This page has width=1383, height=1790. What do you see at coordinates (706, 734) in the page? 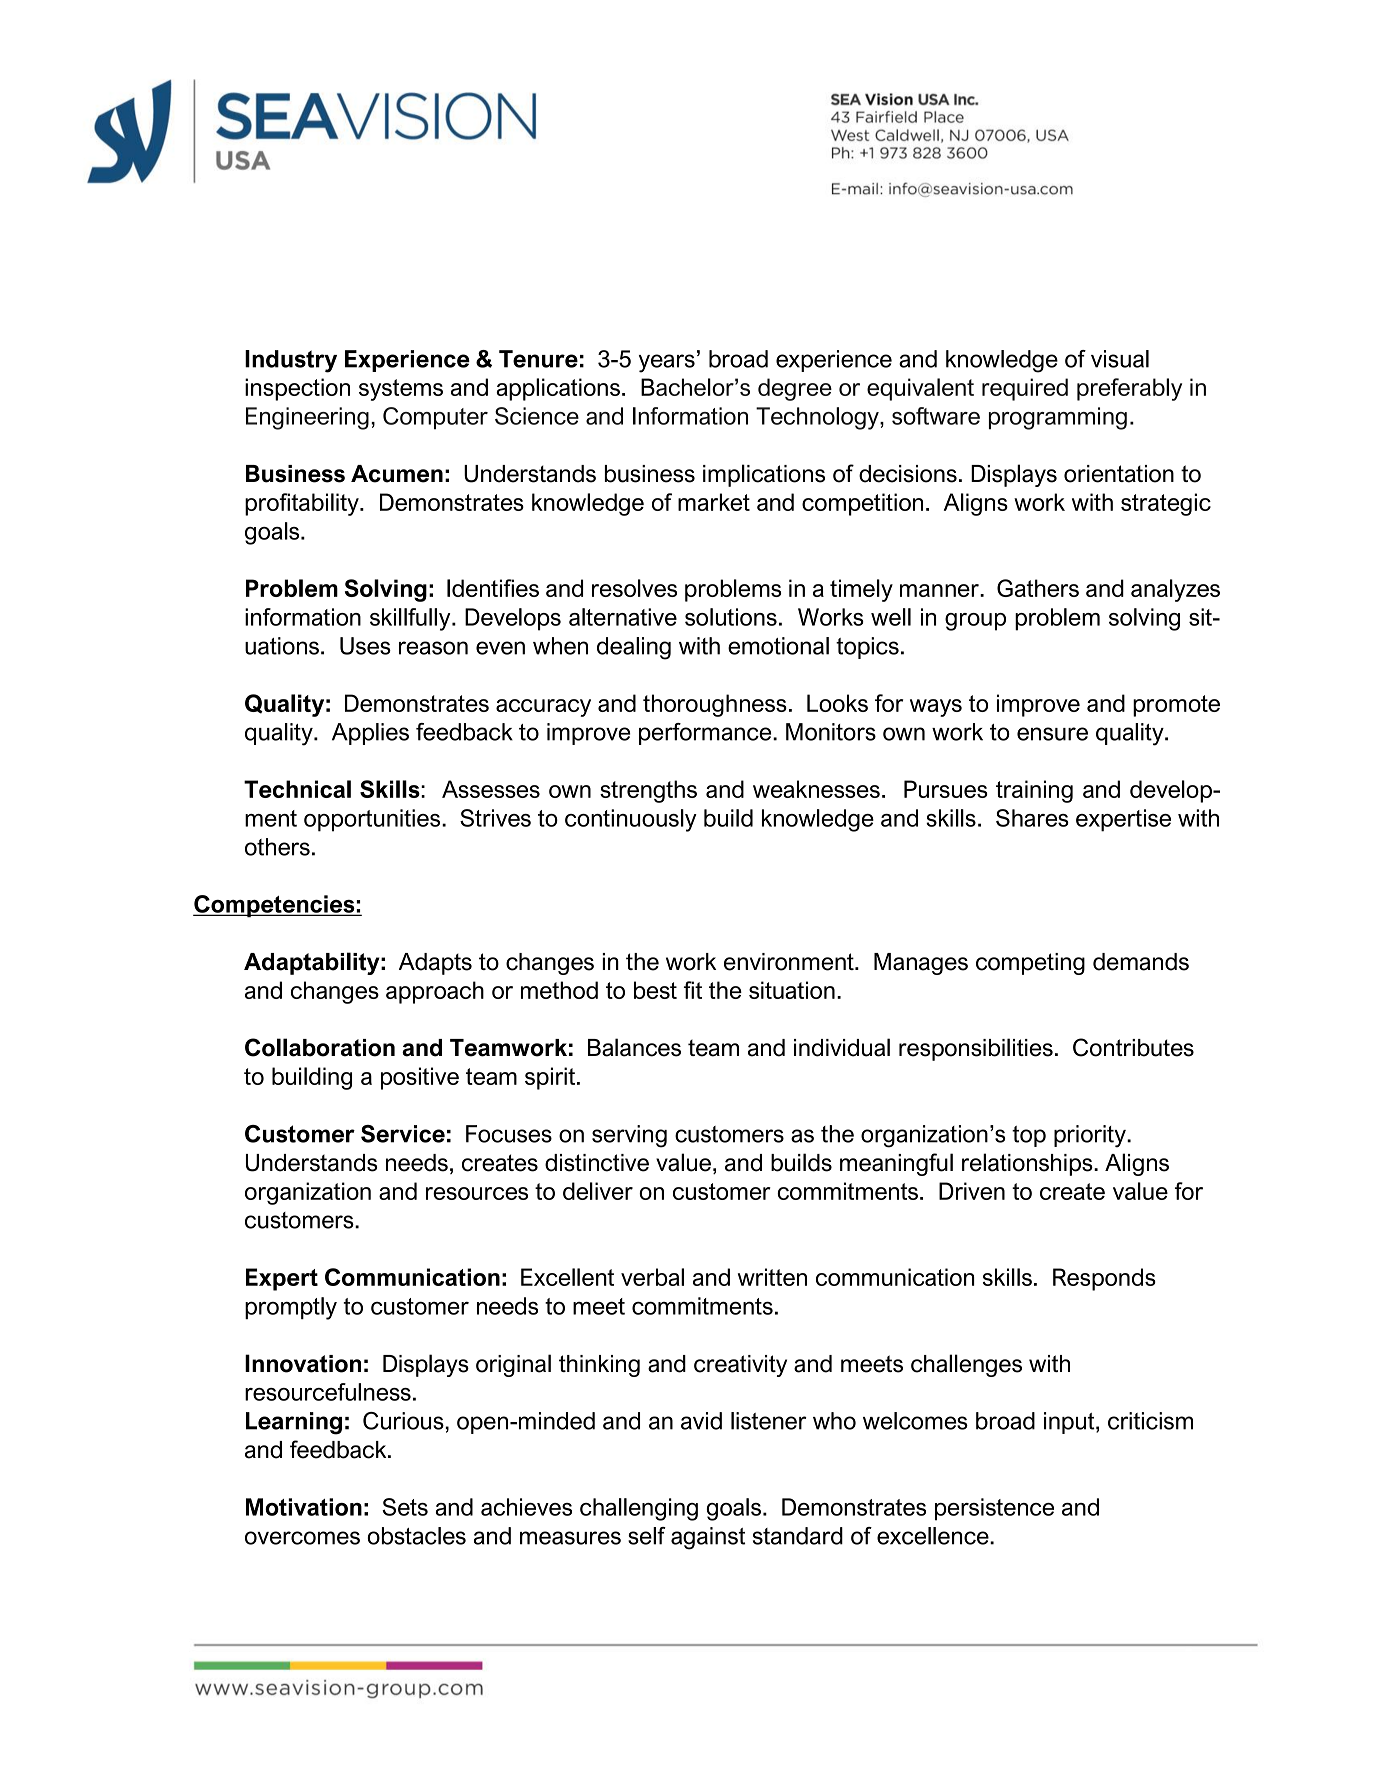
I see `performance` at bounding box center [706, 734].
